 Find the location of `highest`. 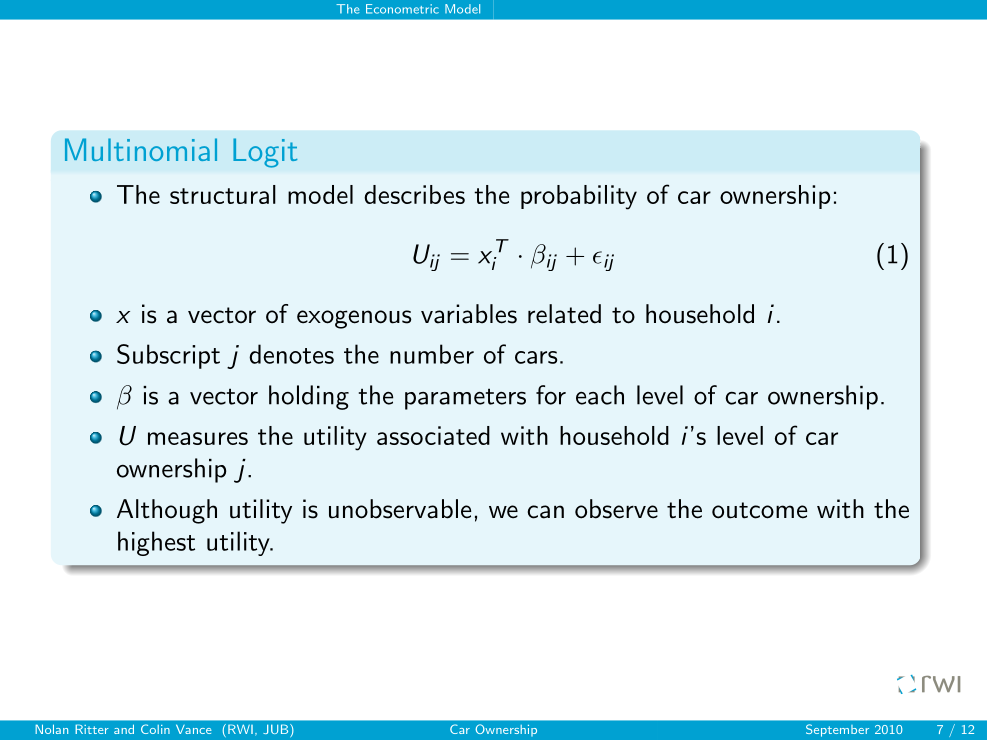

highest is located at coordinates (156, 543).
